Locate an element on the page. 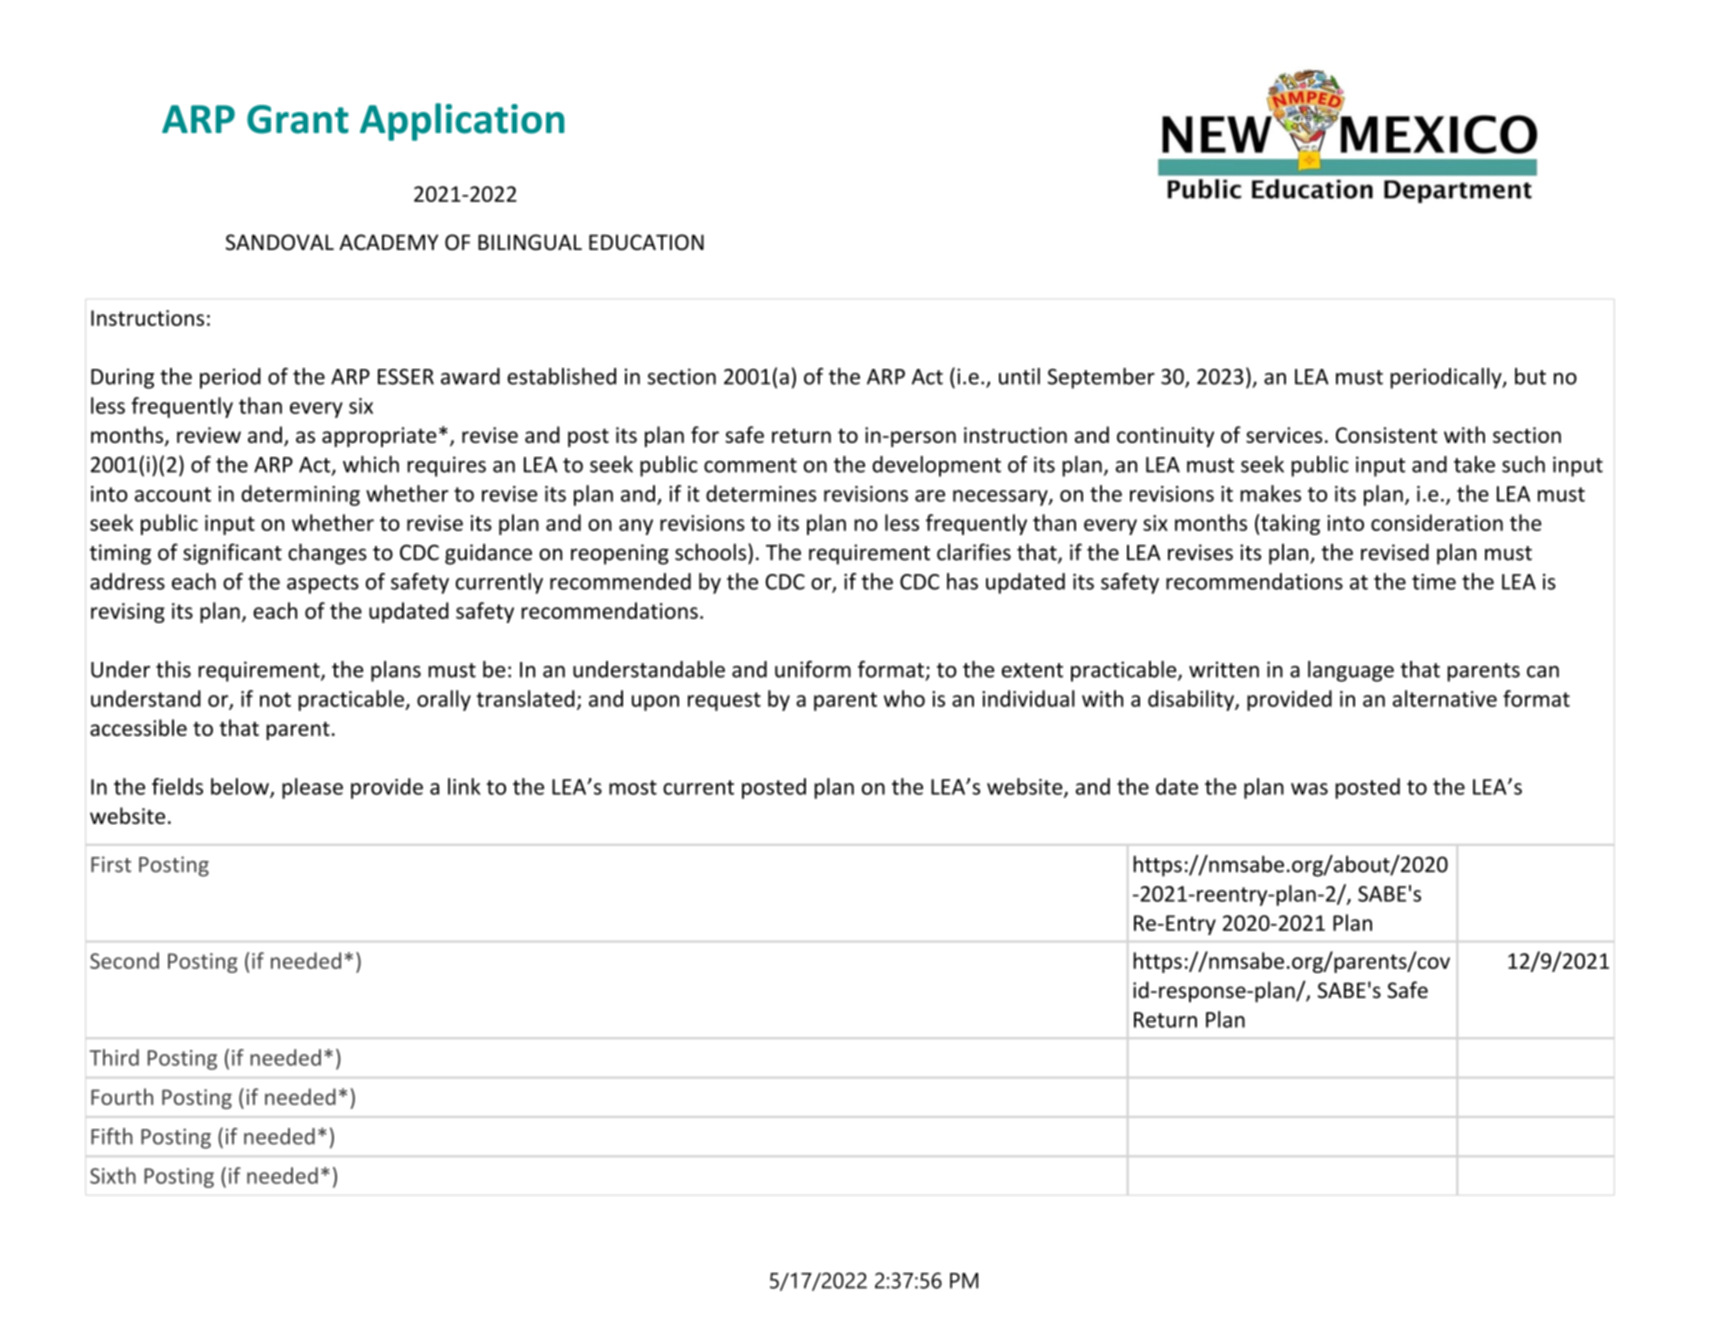 The width and height of the page is (1733, 1339). but is located at coordinates (1530, 376).
